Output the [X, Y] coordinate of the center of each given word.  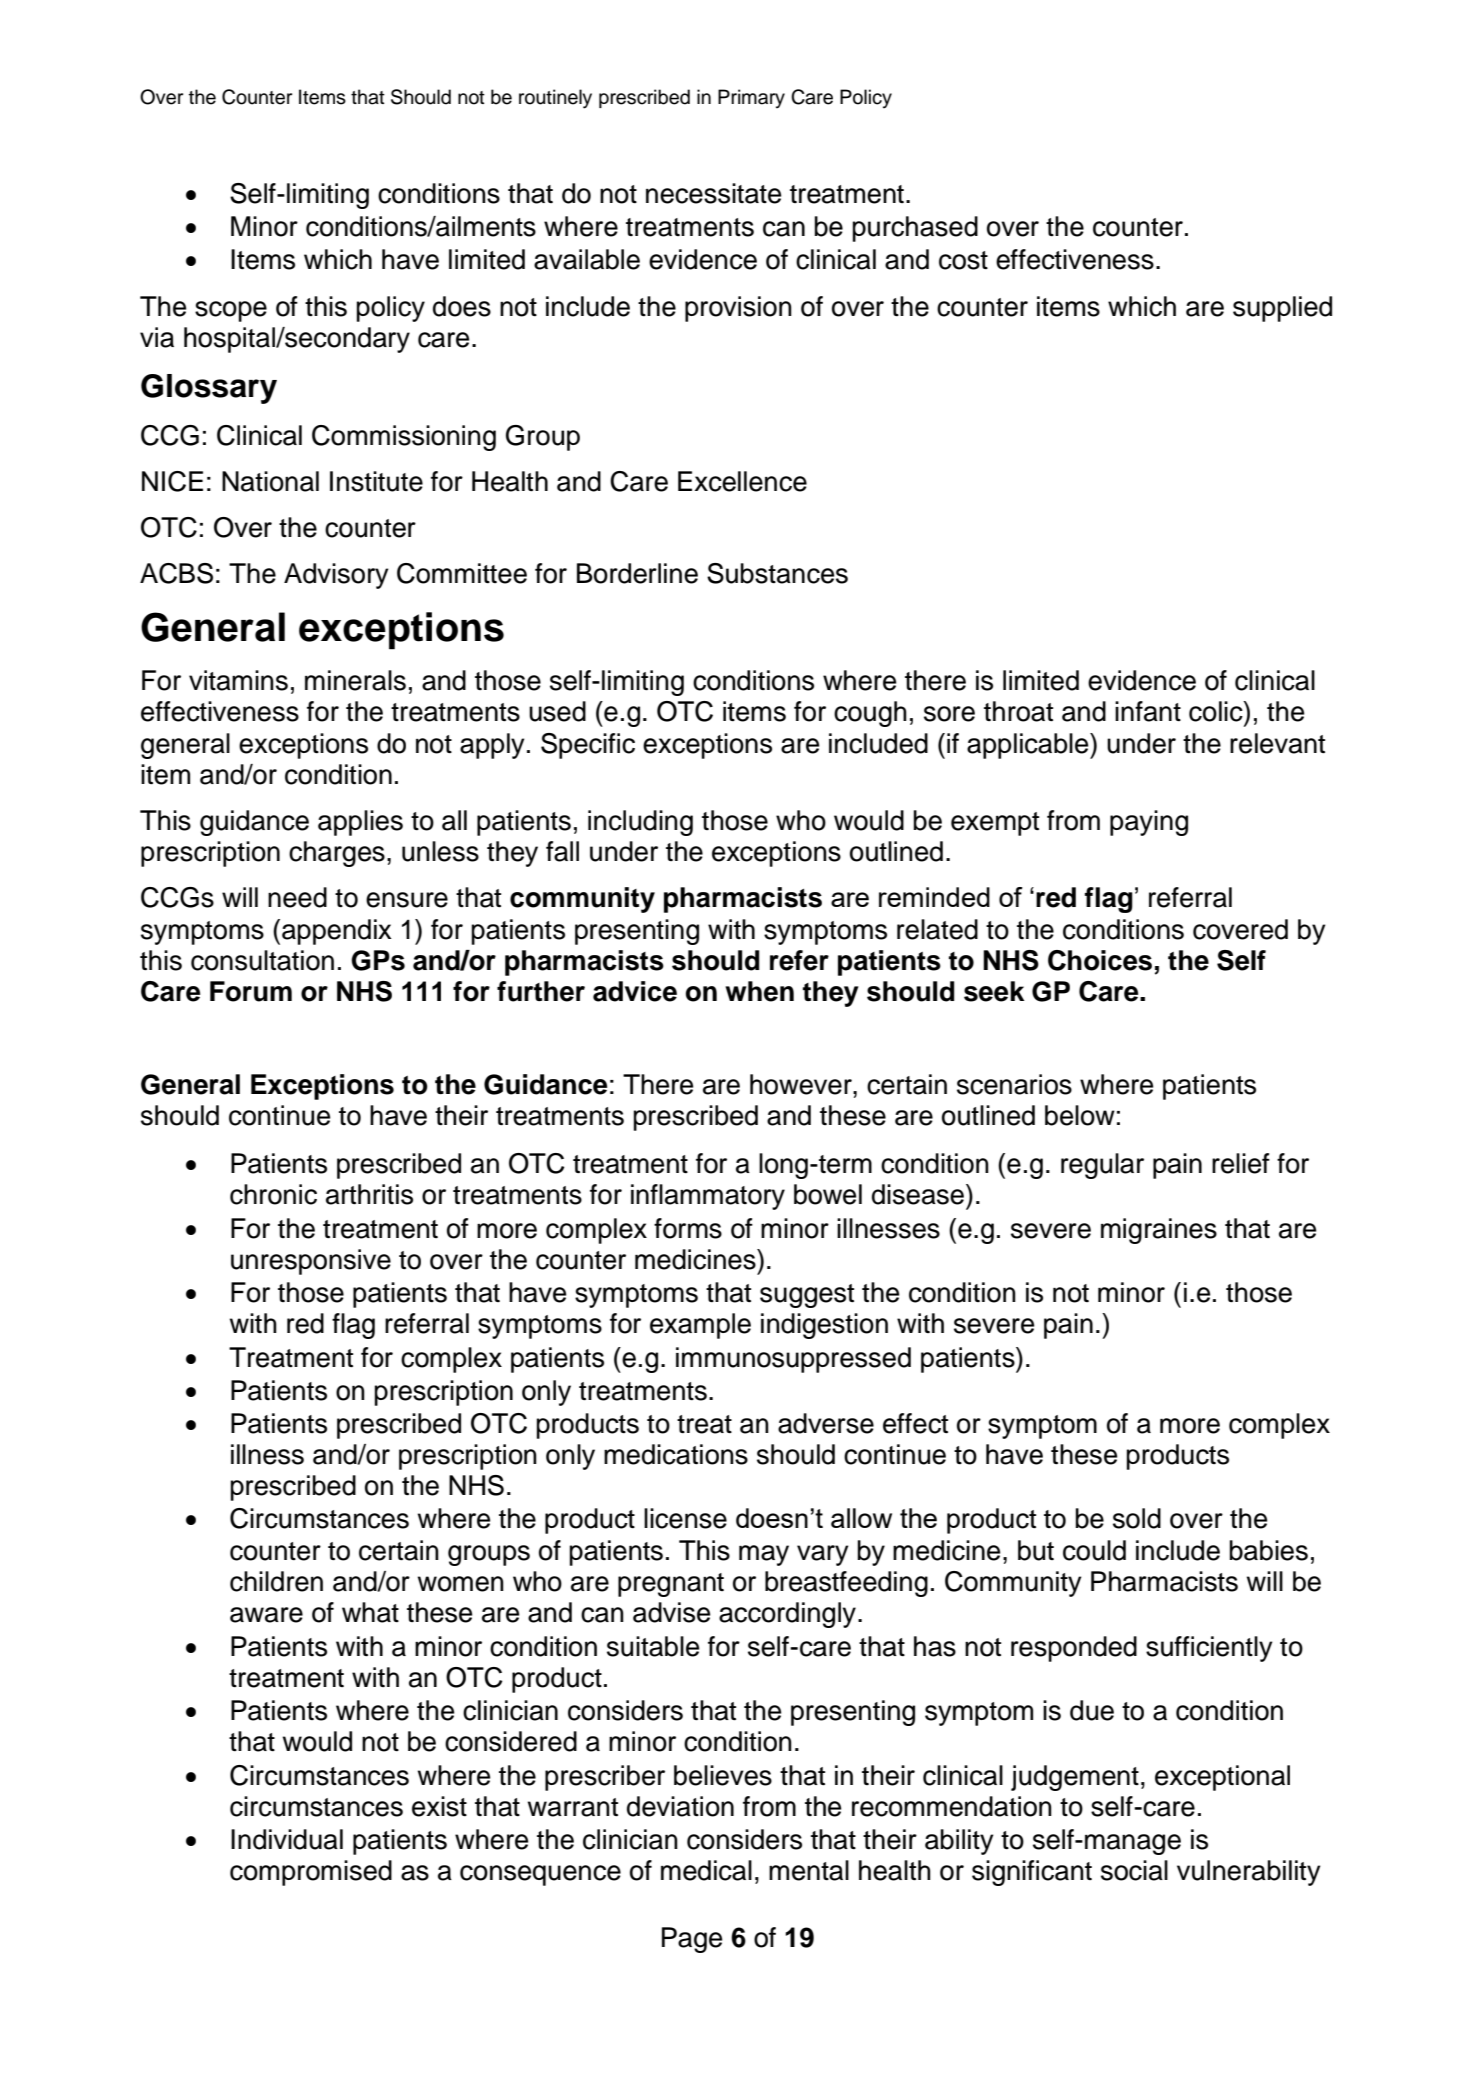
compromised [311, 1873]
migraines [1159, 1231]
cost [963, 260]
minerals [355, 680]
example [700, 1326]
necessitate [713, 193]
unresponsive [311, 1262]
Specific [588, 746]
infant [1148, 711]
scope [231, 311]
